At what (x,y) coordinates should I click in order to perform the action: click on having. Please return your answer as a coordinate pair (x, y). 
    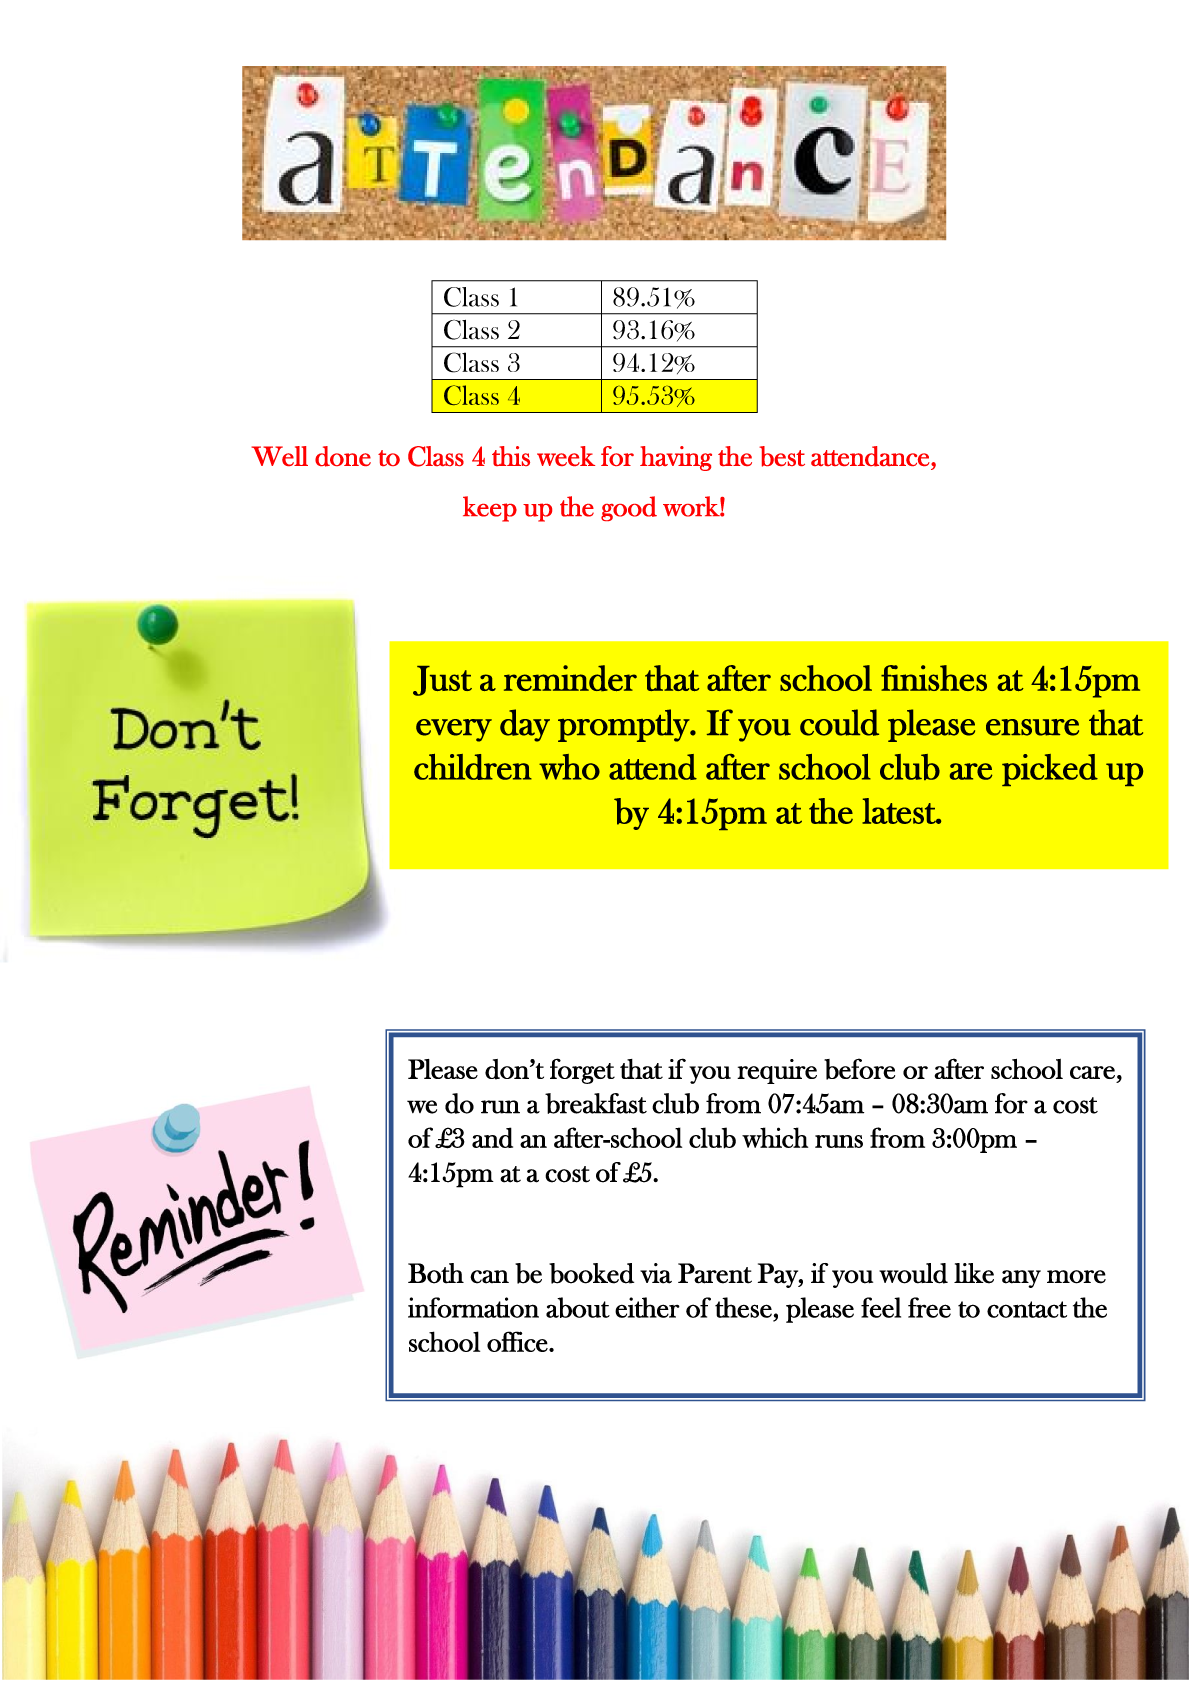
    Looking at the image, I should click on (676, 458).
